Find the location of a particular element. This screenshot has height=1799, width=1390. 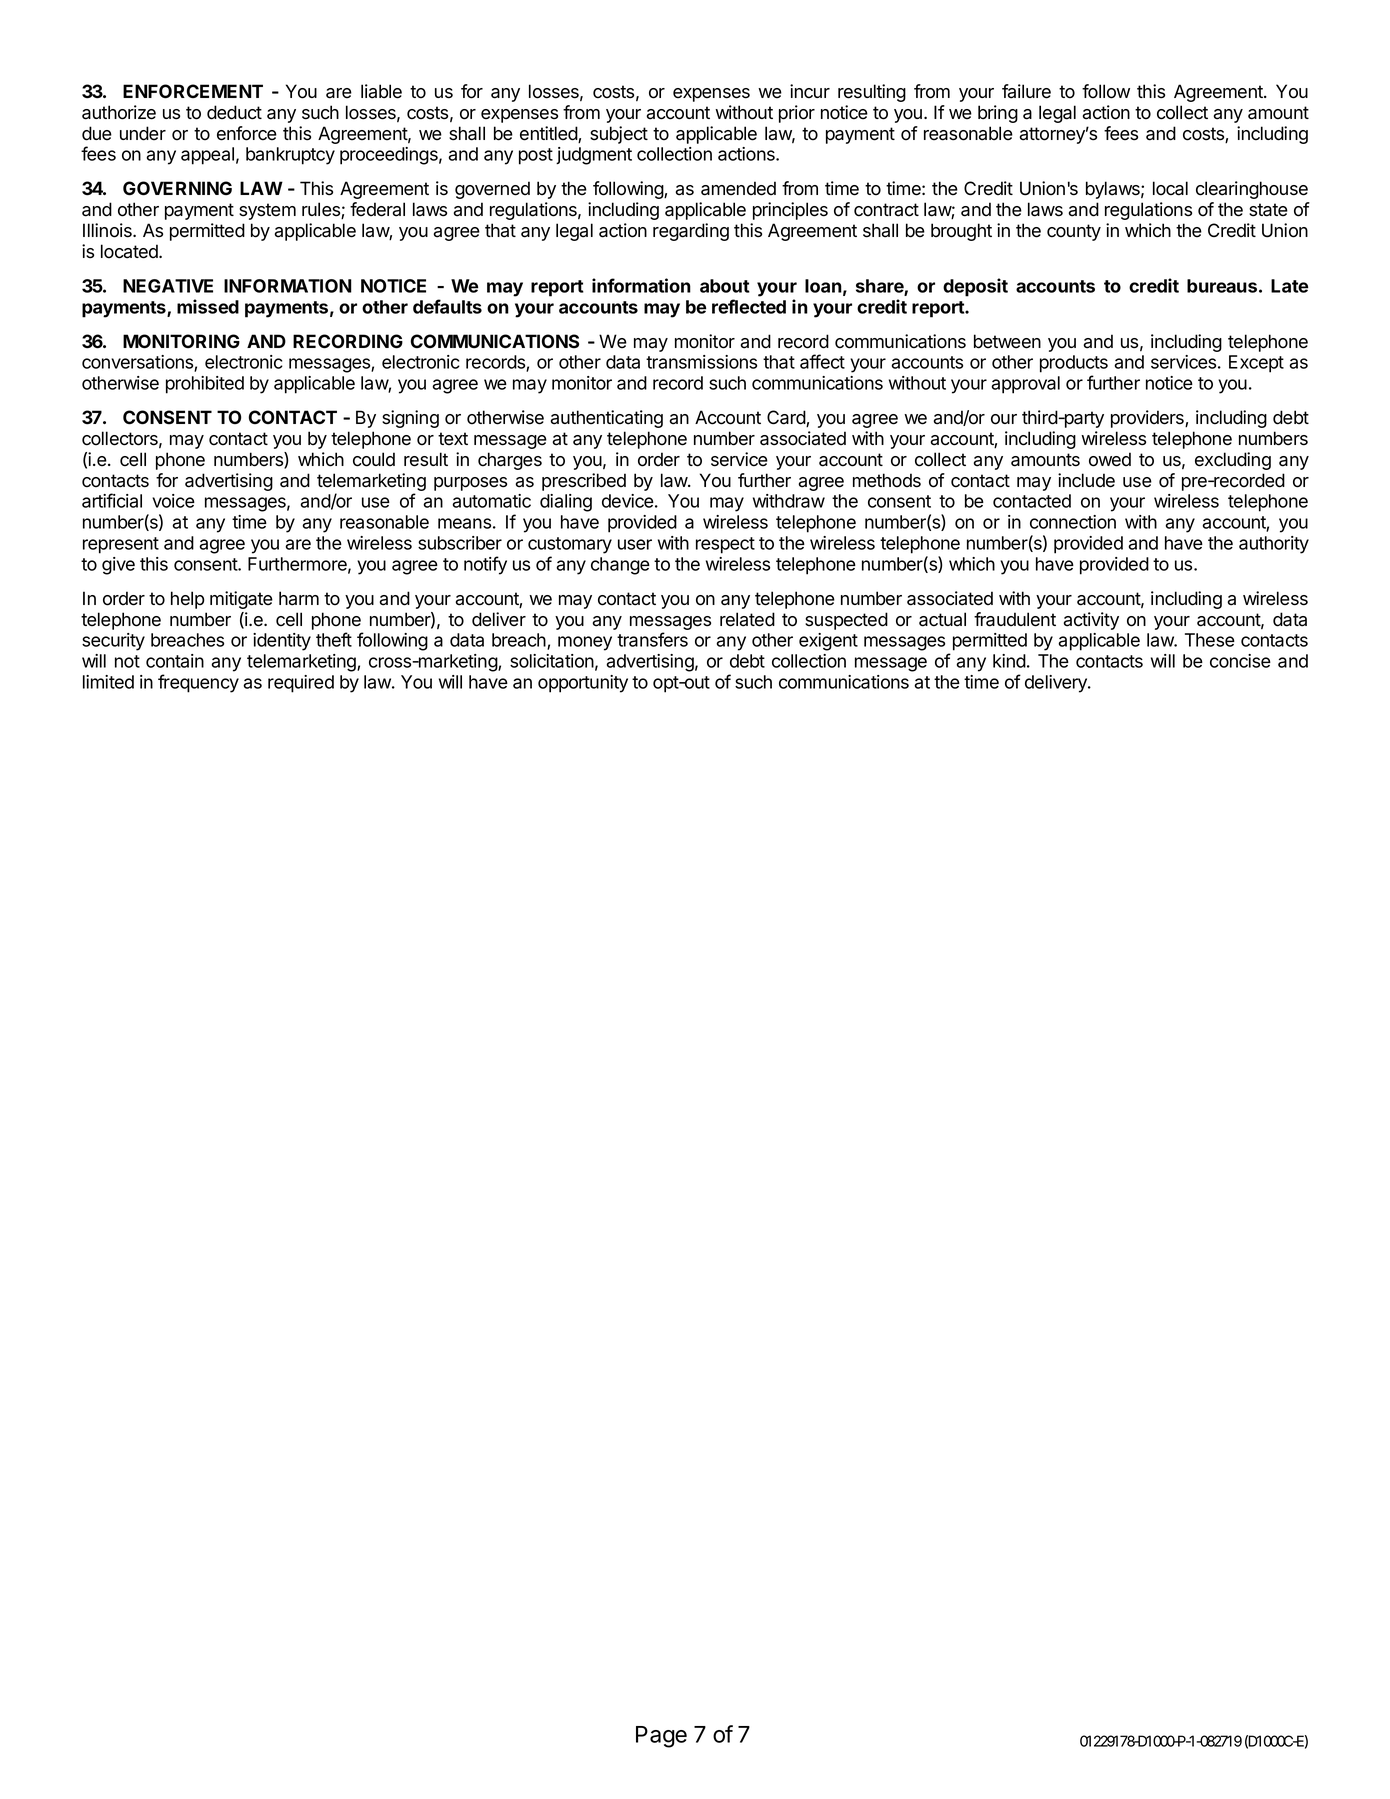

concise is located at coordinates (1240, 661).
